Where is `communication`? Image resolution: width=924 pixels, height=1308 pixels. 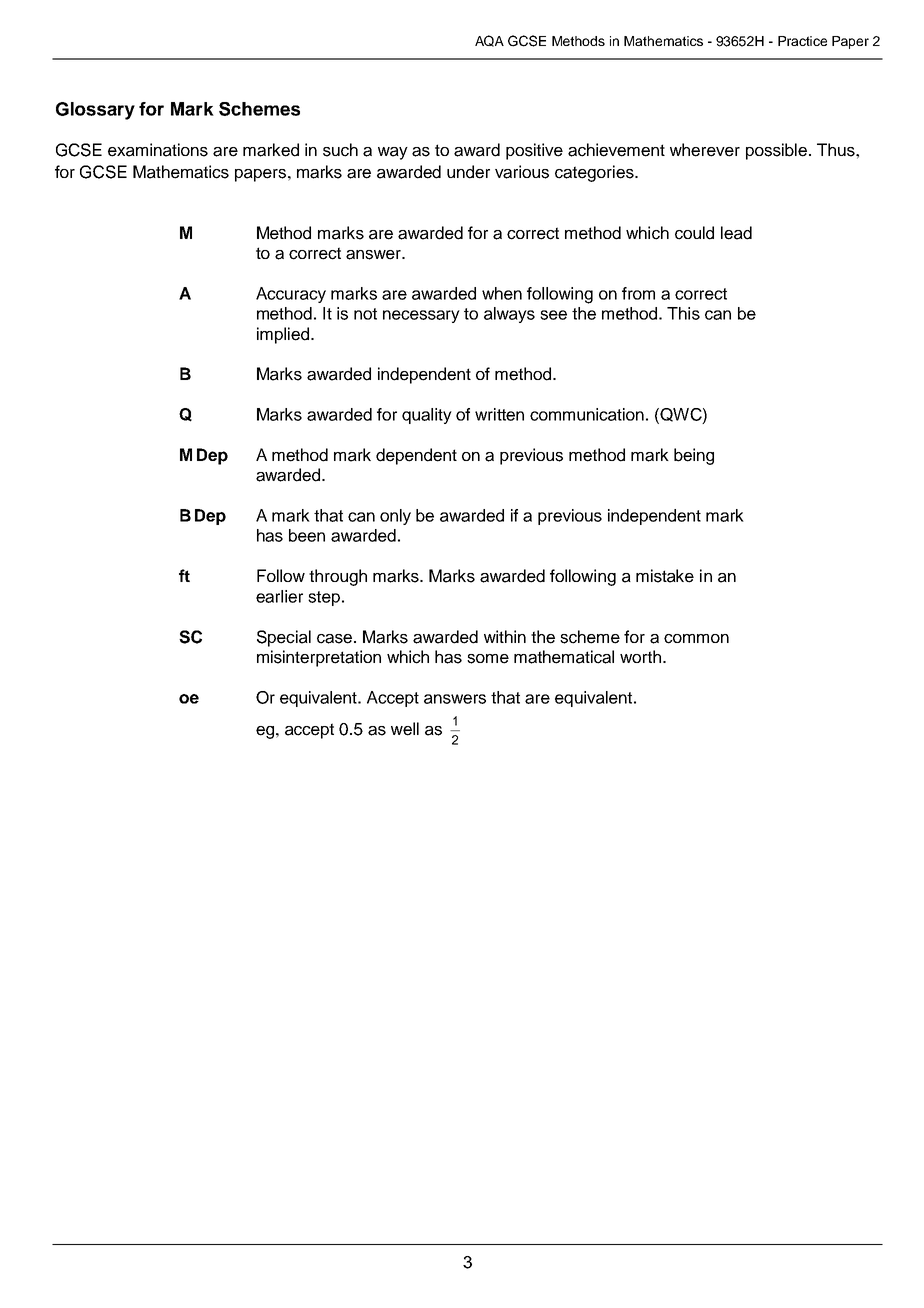
communication is located at coordinates (587, 414).
